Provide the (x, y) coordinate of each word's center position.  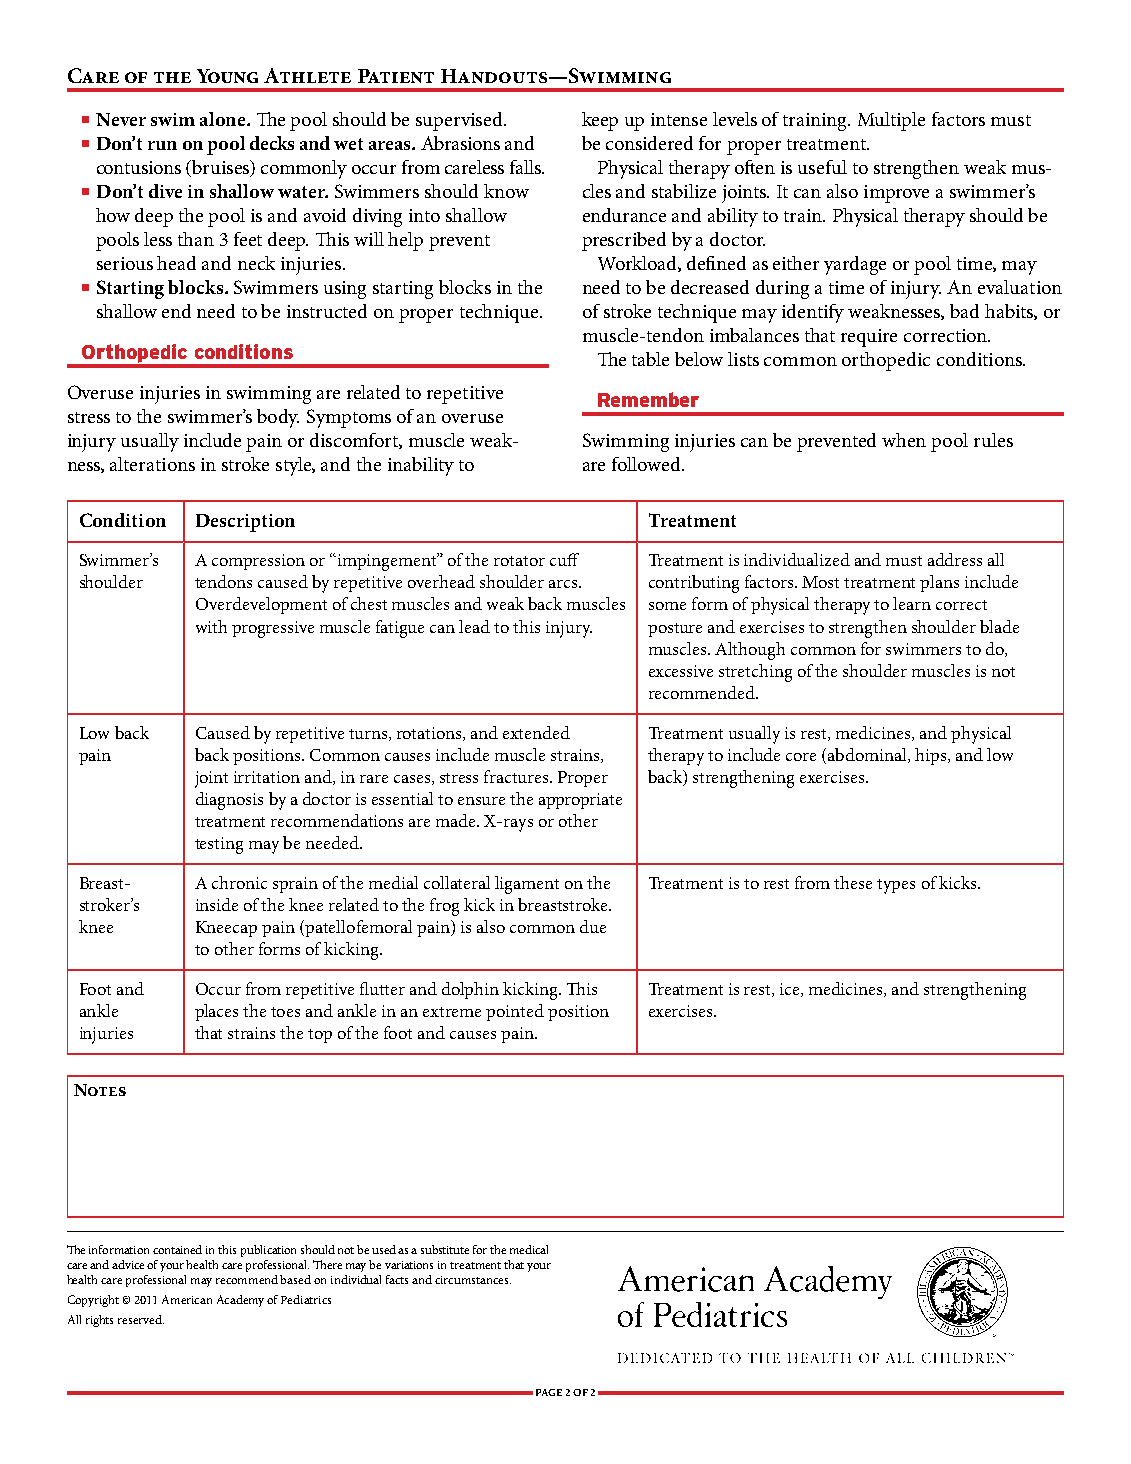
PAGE (549, 1392)
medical (529, 1249)
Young (227, 76)
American (187, 1299)
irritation (267, 777)
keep (600, 121)
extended (536, 732)
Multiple (891, 121)
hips (932, 756)
